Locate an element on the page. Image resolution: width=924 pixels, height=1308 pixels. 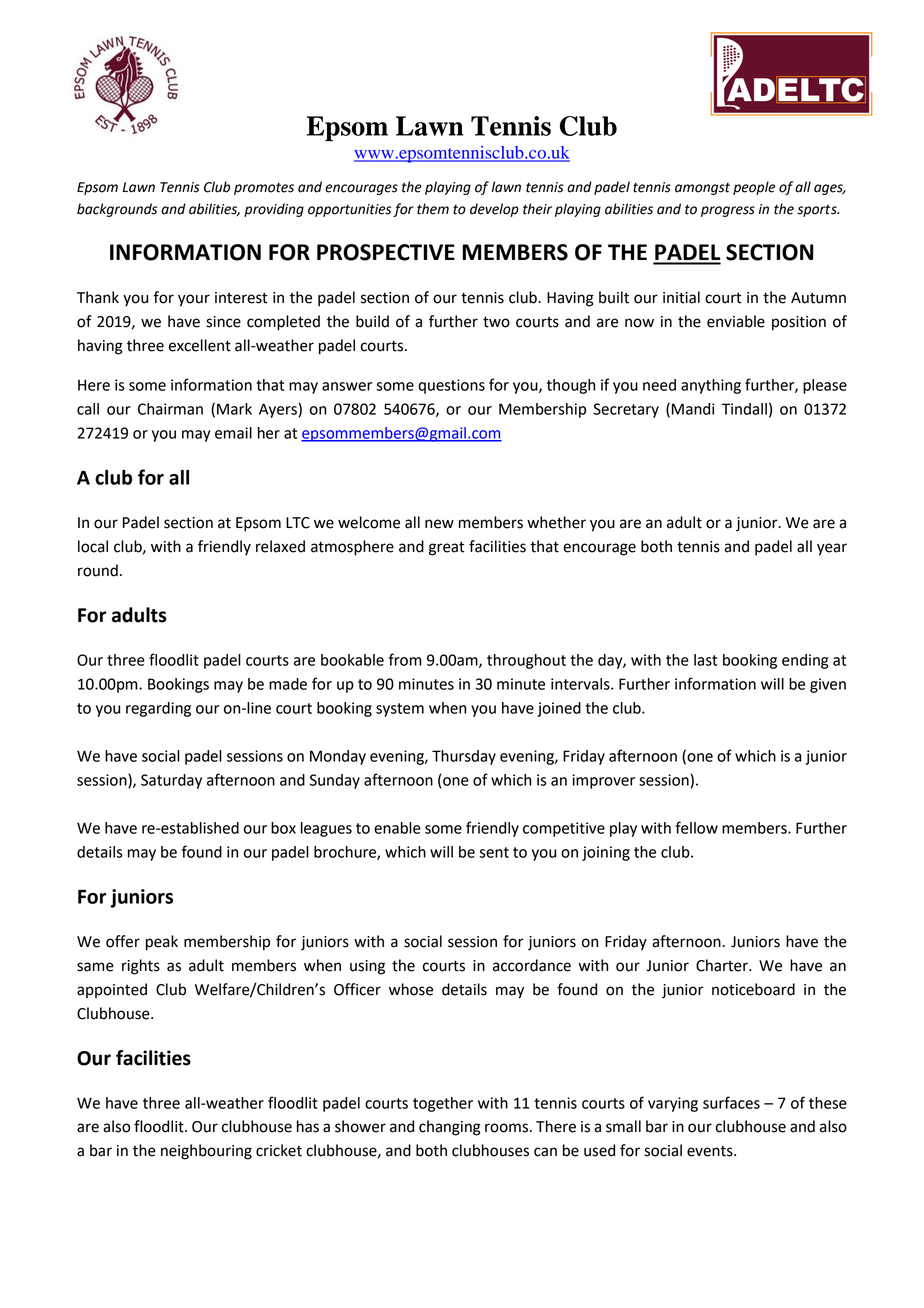
from is located at coordinates (405, 659).
